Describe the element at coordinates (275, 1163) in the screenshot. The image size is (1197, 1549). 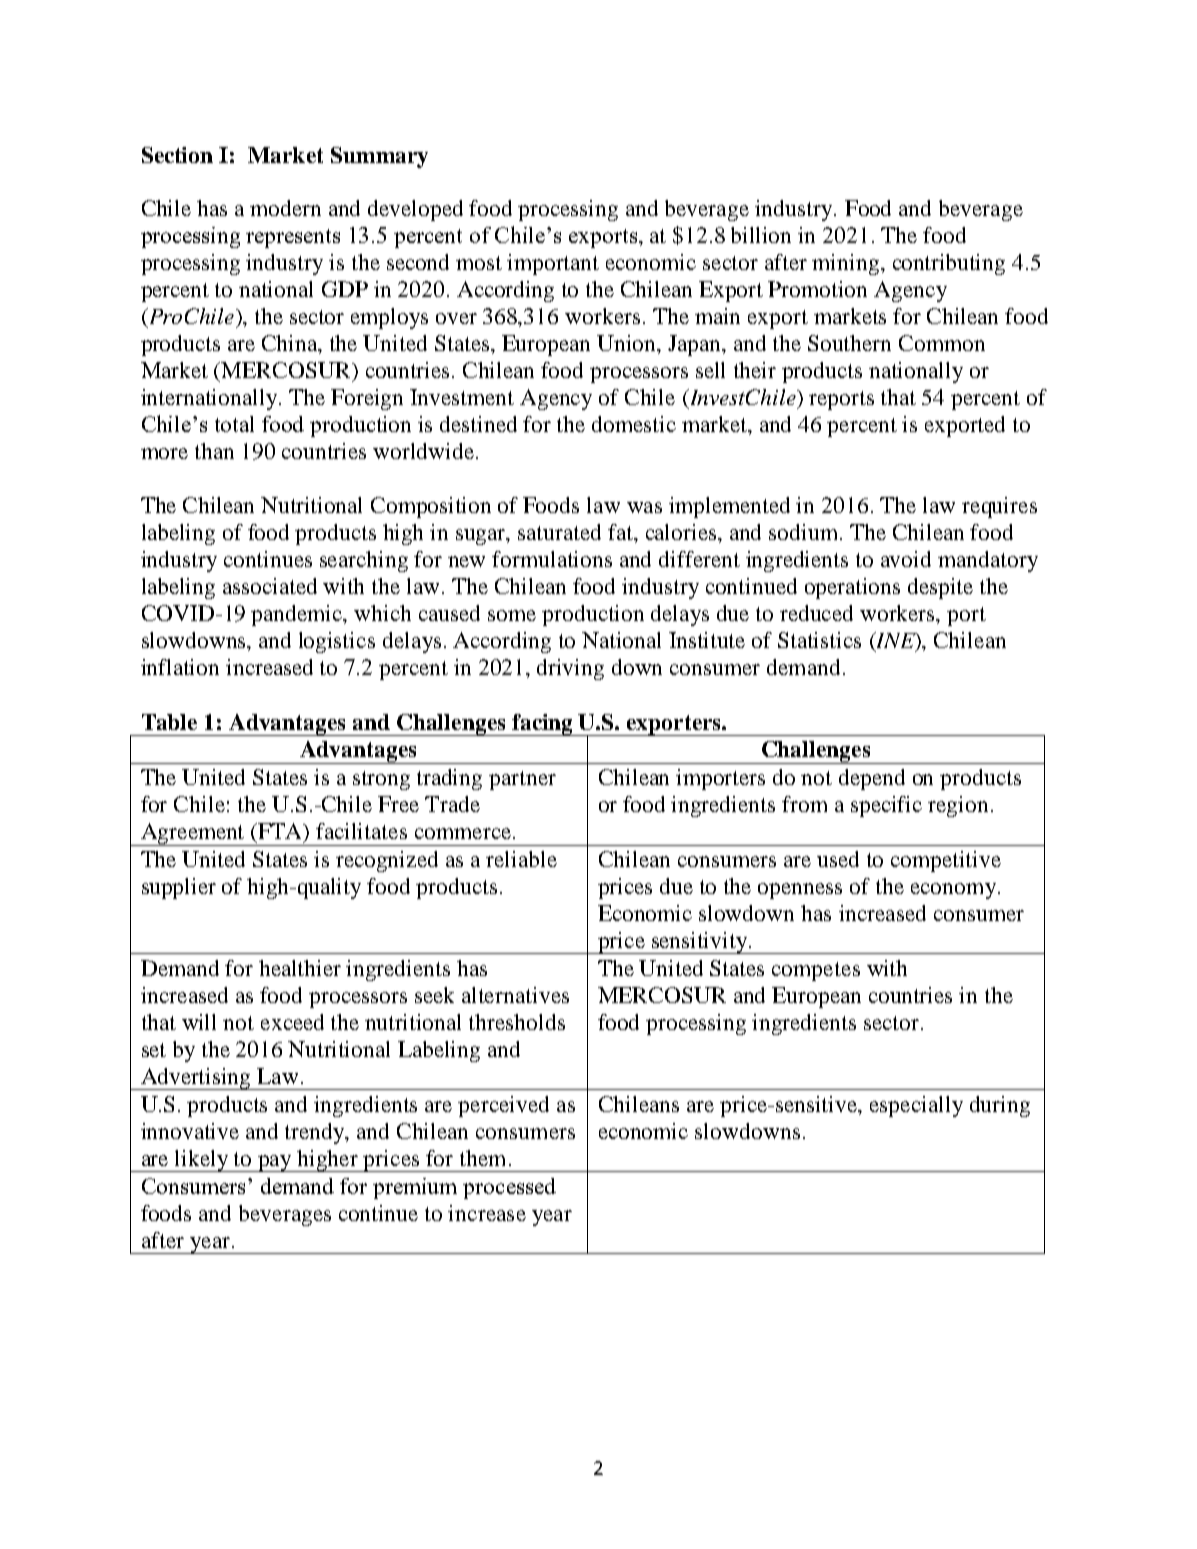
I see `pay` at that location.
